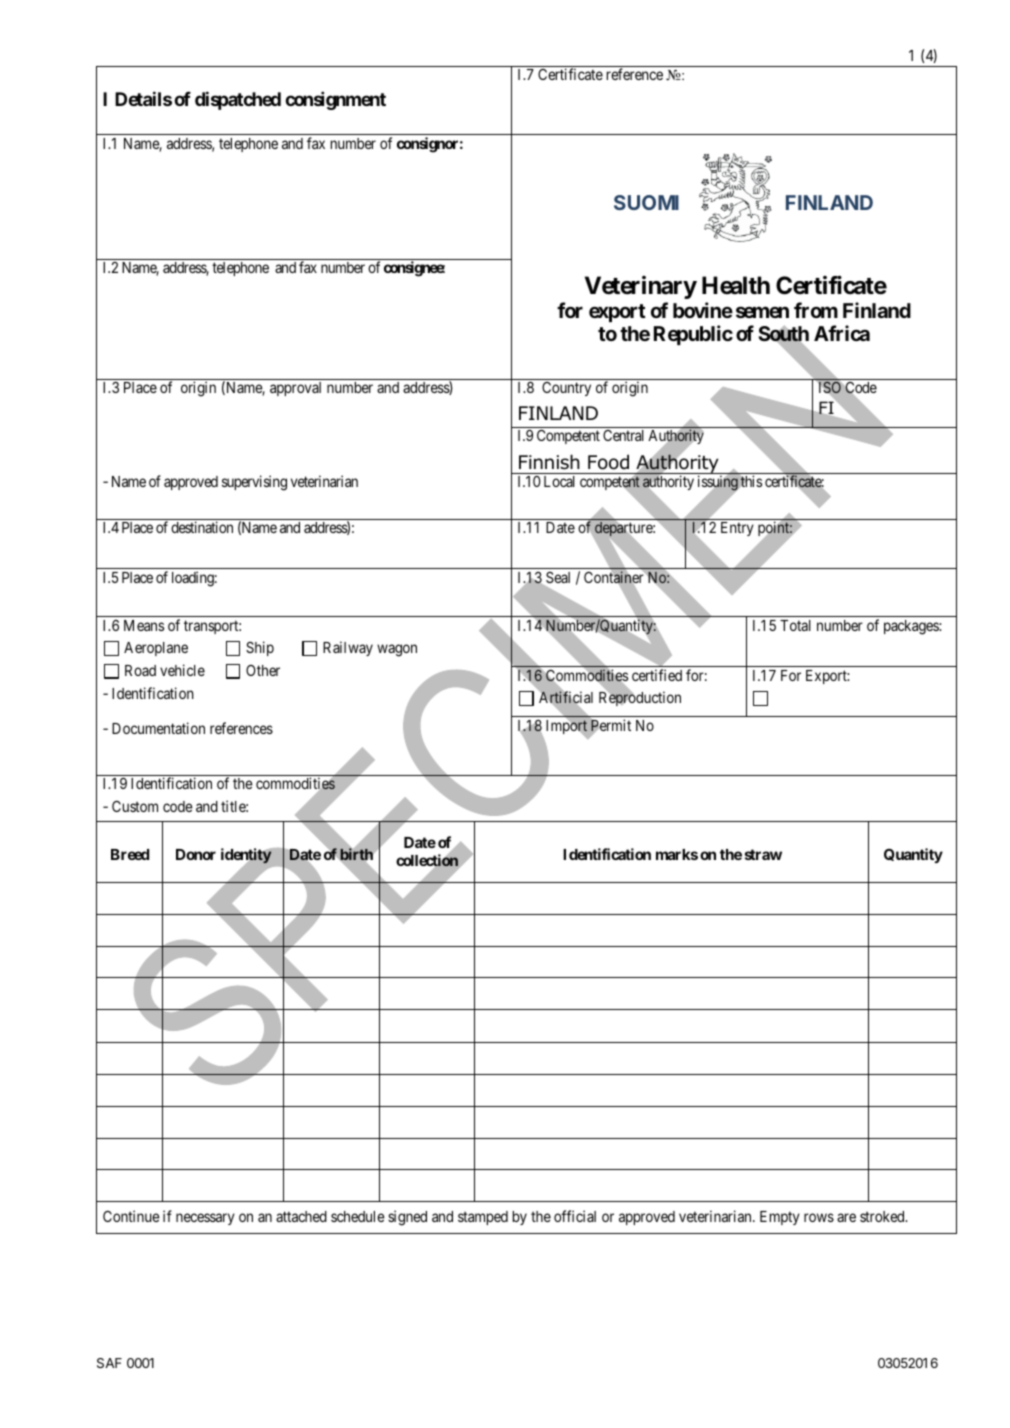  Describe the element at coordinates (780, 1218) in the document. I see `Empty` at that location.
